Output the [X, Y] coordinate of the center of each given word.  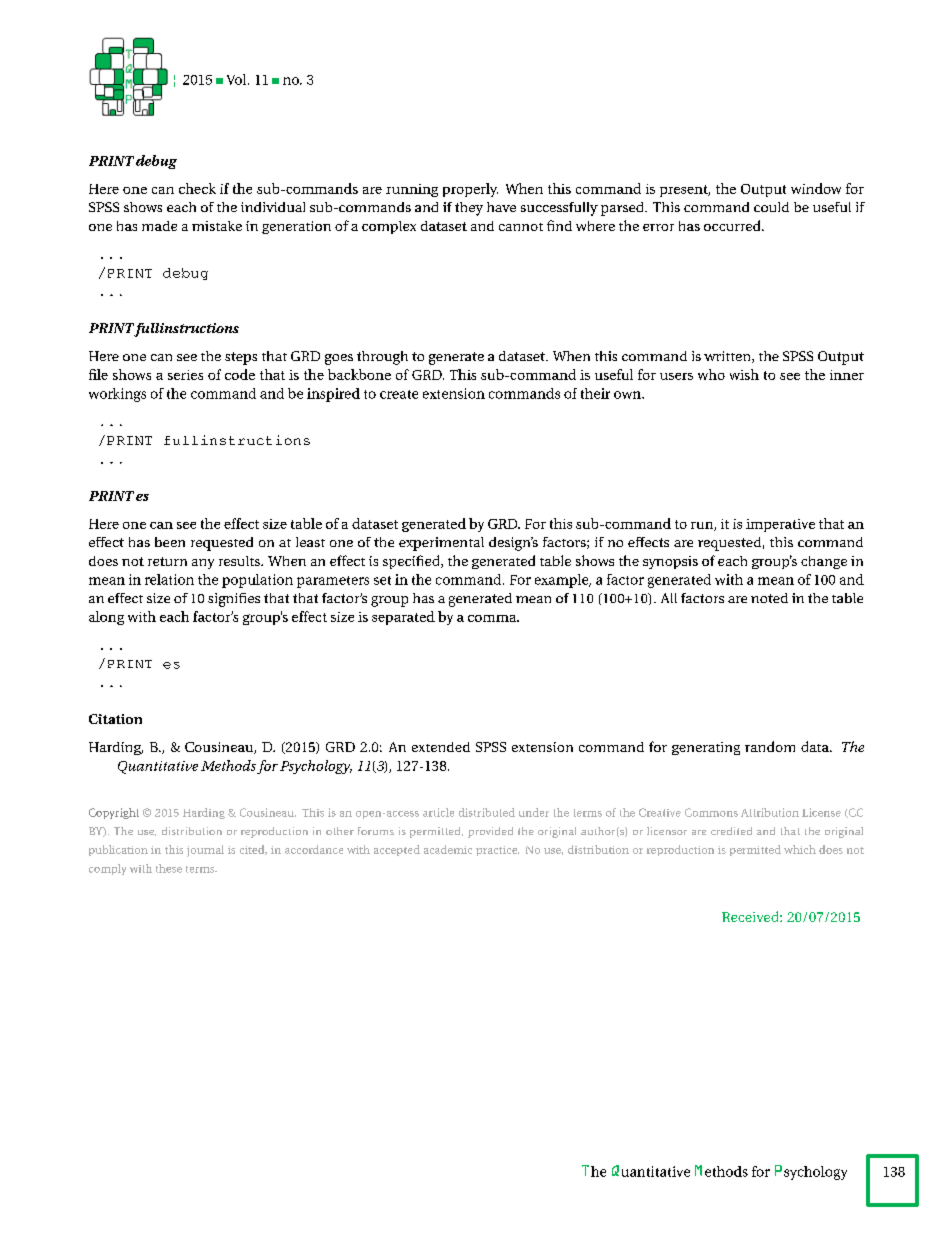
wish [744, 374]
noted [769, 598]
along [106, 618]
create [399, 394]
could [771, 207]
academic [448, 849]
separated [403, 618]
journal [205, 851]
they [469, 209]
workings [117, 395]
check [197, 188]
